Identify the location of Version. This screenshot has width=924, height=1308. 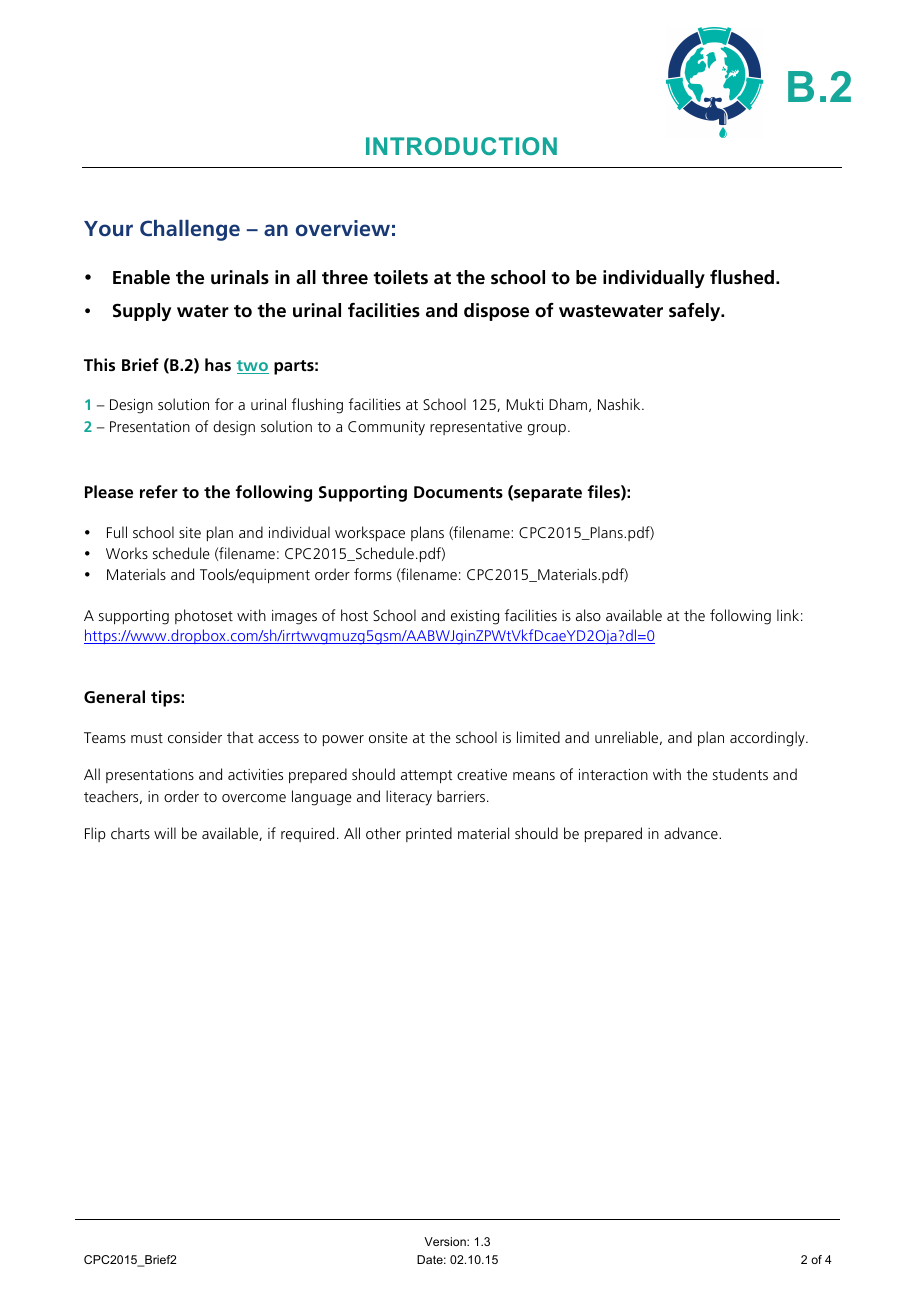
(446, 1241).
